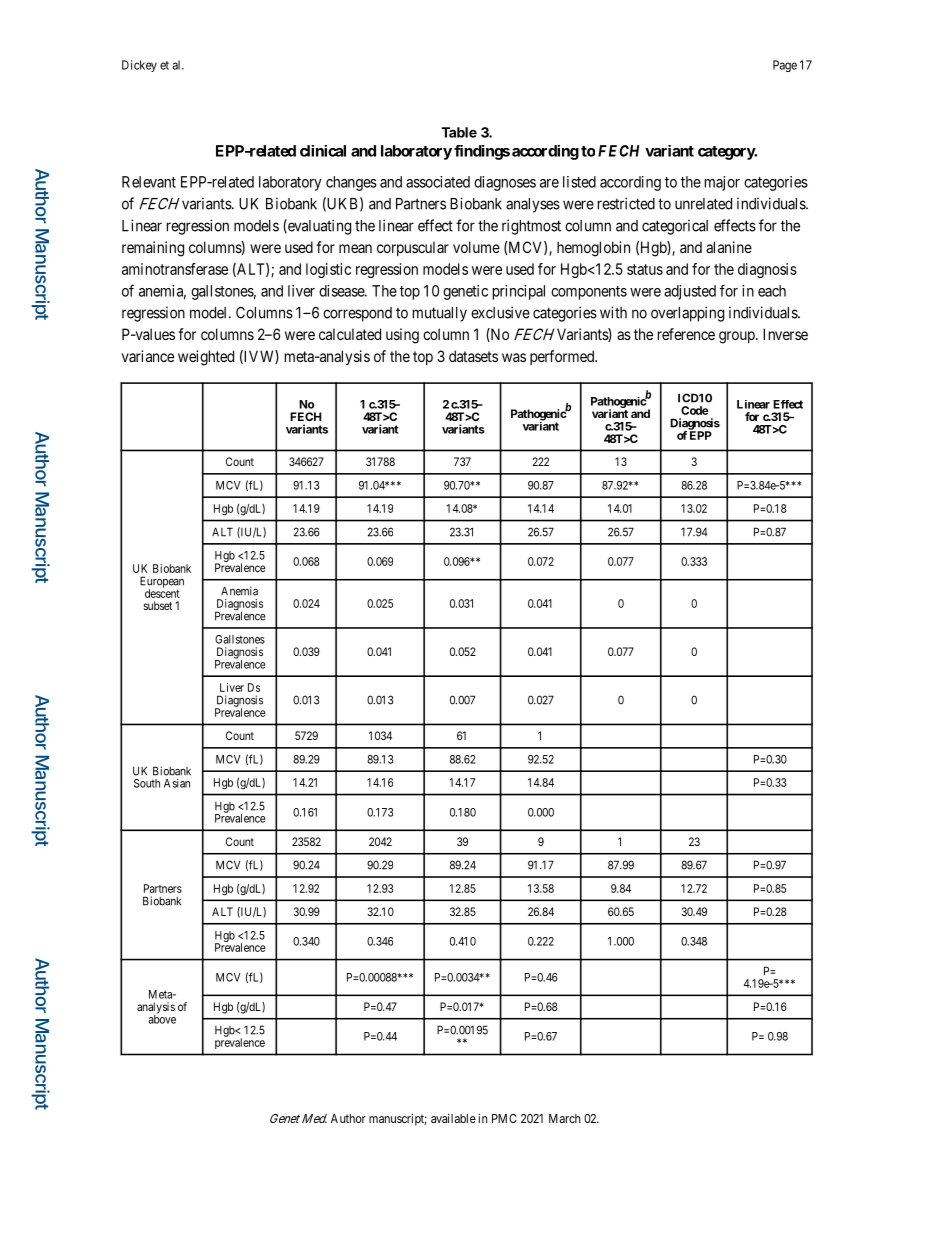  Describe the element at coordinates (162, 583) in the page. I see `European` at that location.
